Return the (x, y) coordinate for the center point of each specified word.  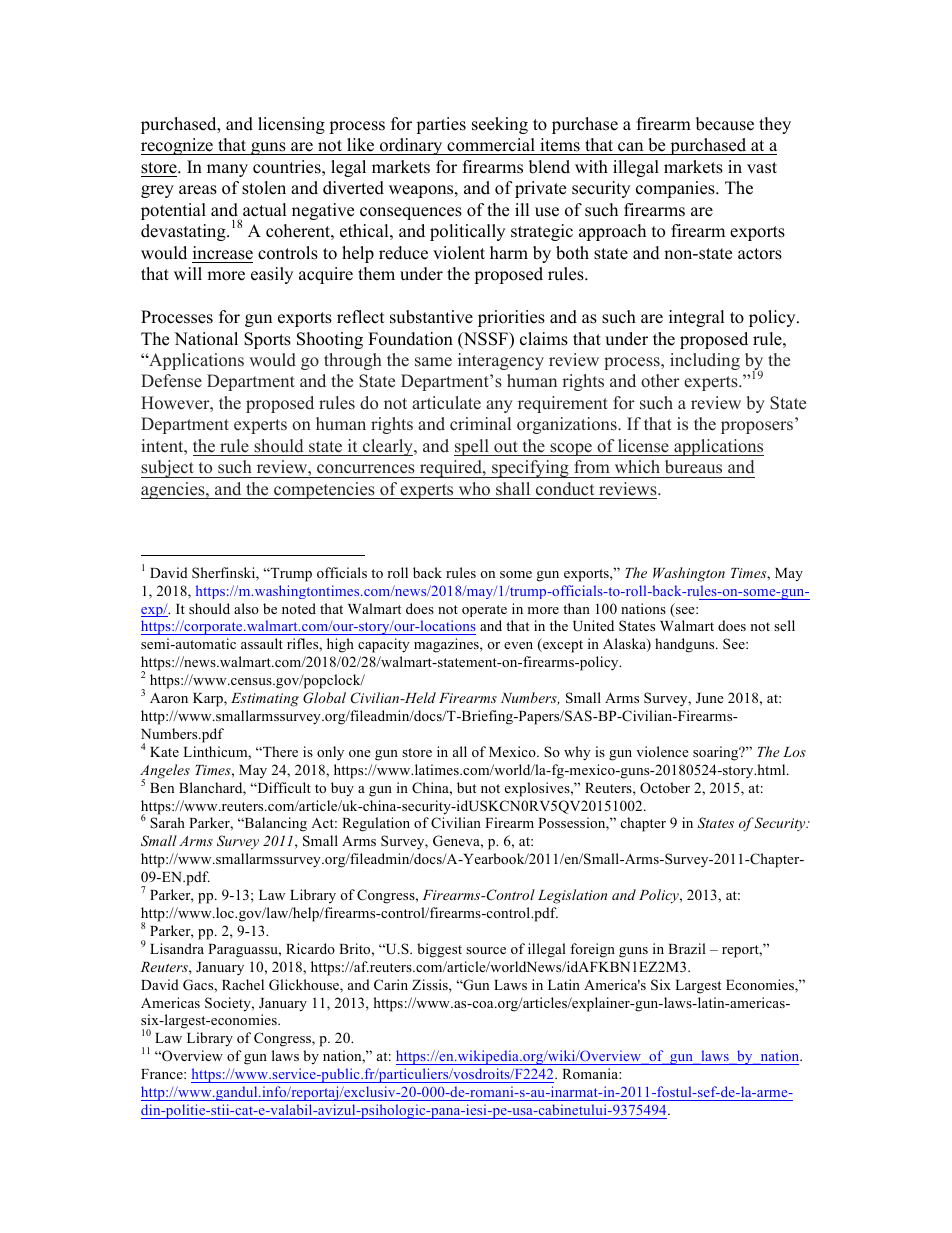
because (725, 124)
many (227, 170)
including (705, 361)
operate (484, 611)
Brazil (687, 948)
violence (662, 751)
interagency (501, 361)
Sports (267, 340)
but (466, 787)
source (486, 950)
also (246, 608)
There (279, 751)
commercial (491, 145)
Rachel (243, 984)
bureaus (693, 467)
